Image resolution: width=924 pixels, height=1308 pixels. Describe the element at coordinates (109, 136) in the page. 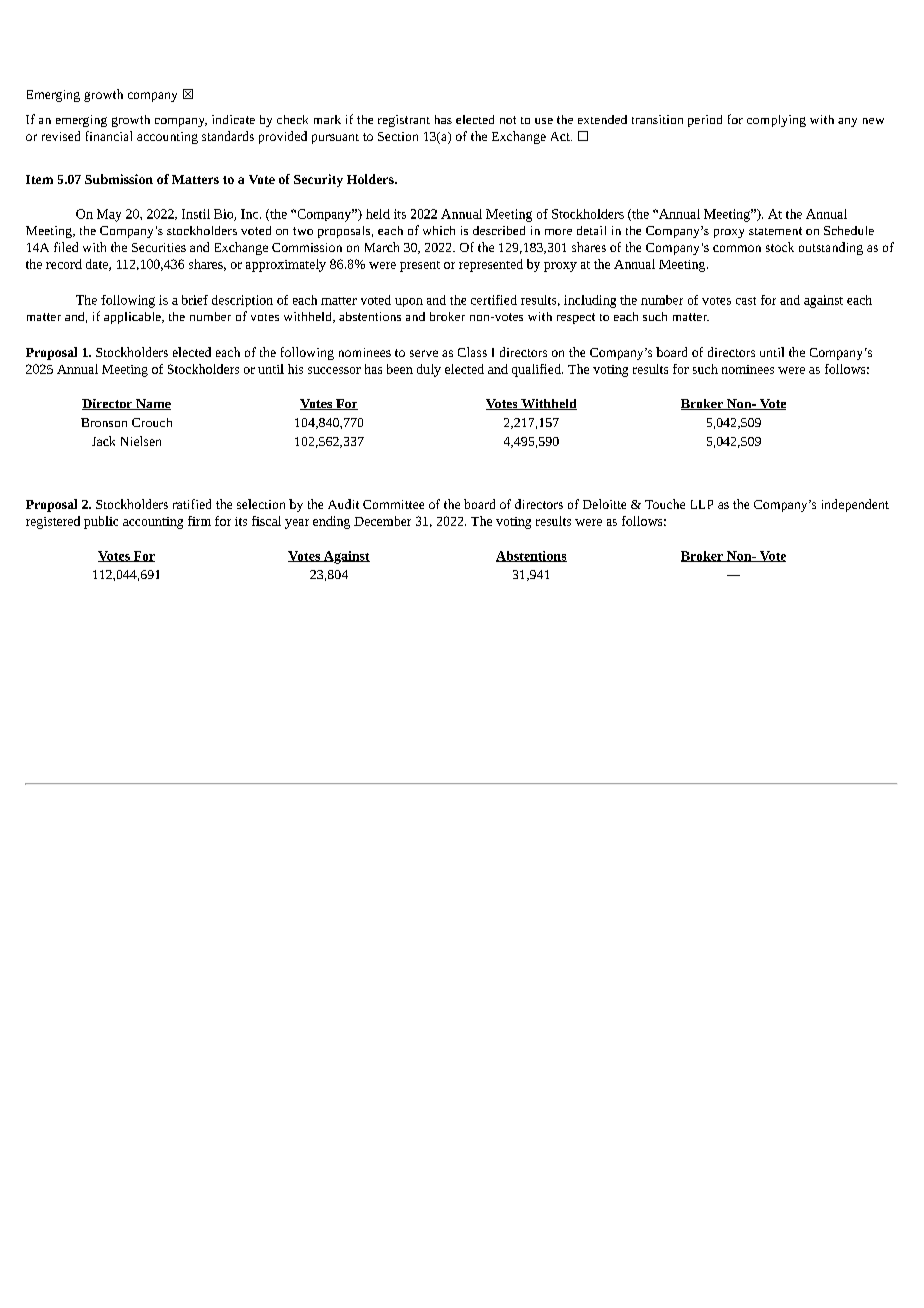

I see `financial` at that location.
